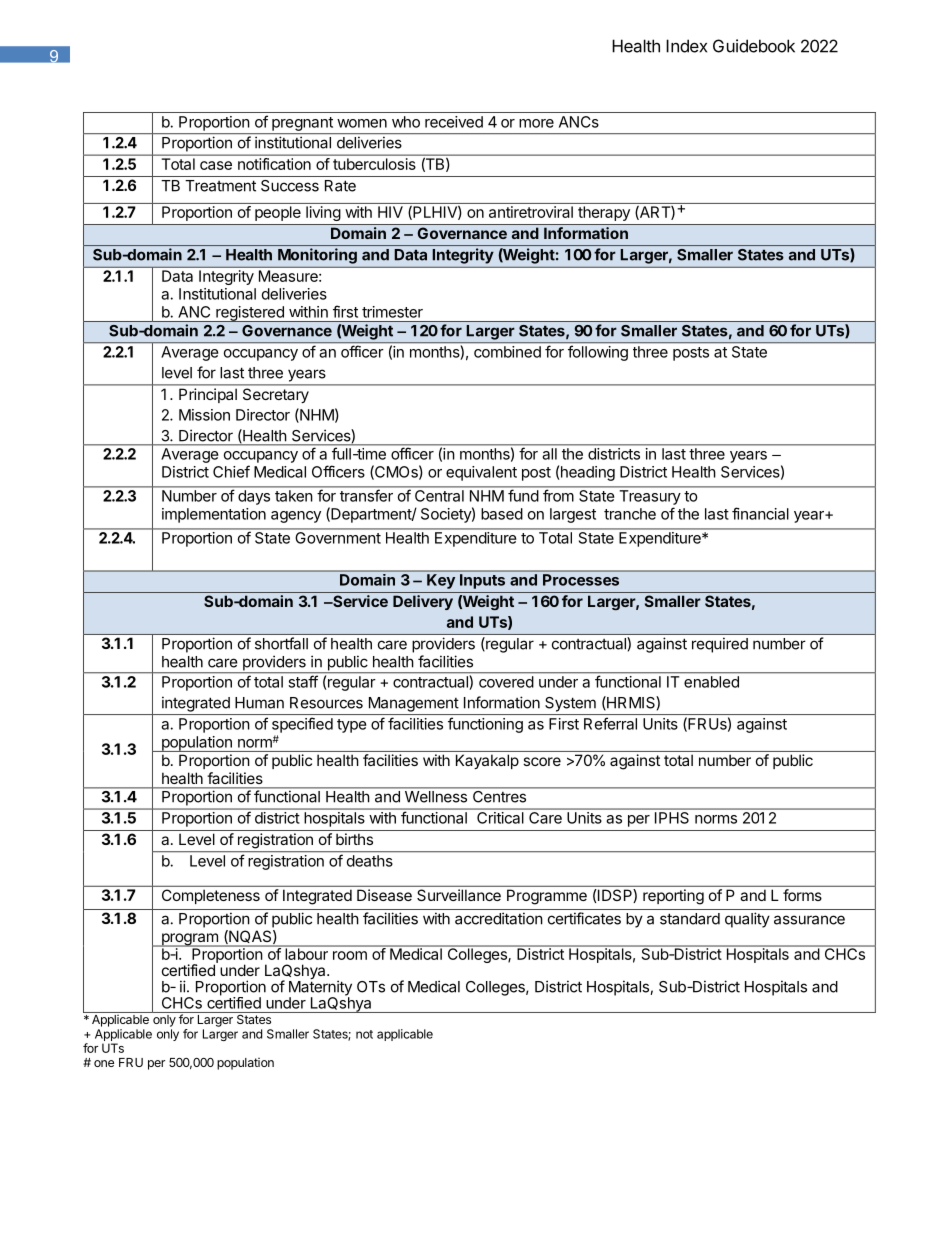 The height and width of the screenshot is (1233, 952). Describe the element at coordinates (259, 703) in the screenshot. I see `Human` at that location.
